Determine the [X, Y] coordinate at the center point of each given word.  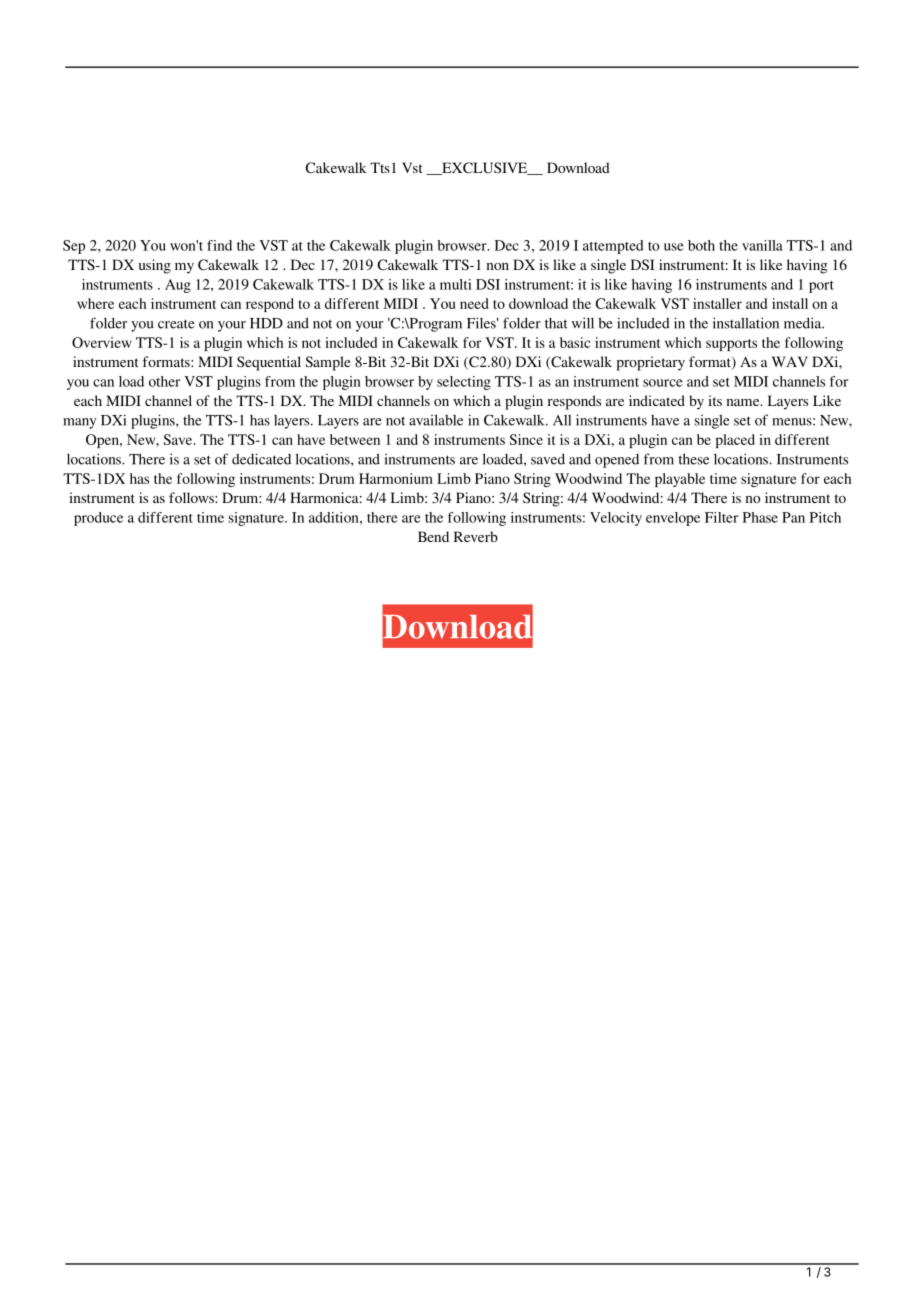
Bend [433, 536]
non [497, 266]
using [155, 266]
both [701, 245]
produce [98, 519]
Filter [721, 517]
